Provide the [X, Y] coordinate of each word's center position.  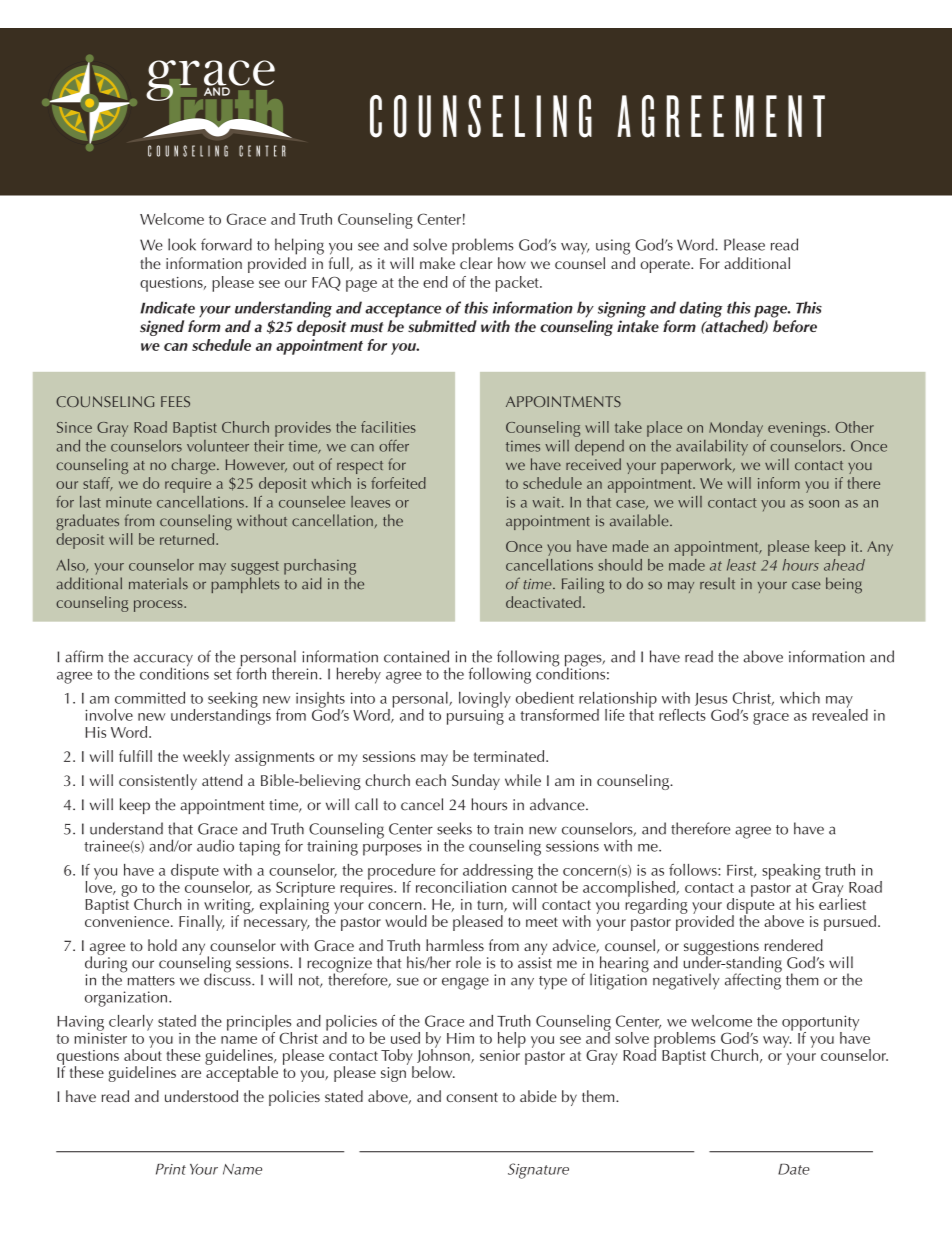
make [437, 263]
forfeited [398, 483]
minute [129, 502]
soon [824, 504]
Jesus [711, 699]
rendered [794, 945]
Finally [202, 923]
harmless [455, 945]
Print [171, 1169]
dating [701, 309]
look [182, 244]
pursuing [476, 716]
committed [150, 698]
